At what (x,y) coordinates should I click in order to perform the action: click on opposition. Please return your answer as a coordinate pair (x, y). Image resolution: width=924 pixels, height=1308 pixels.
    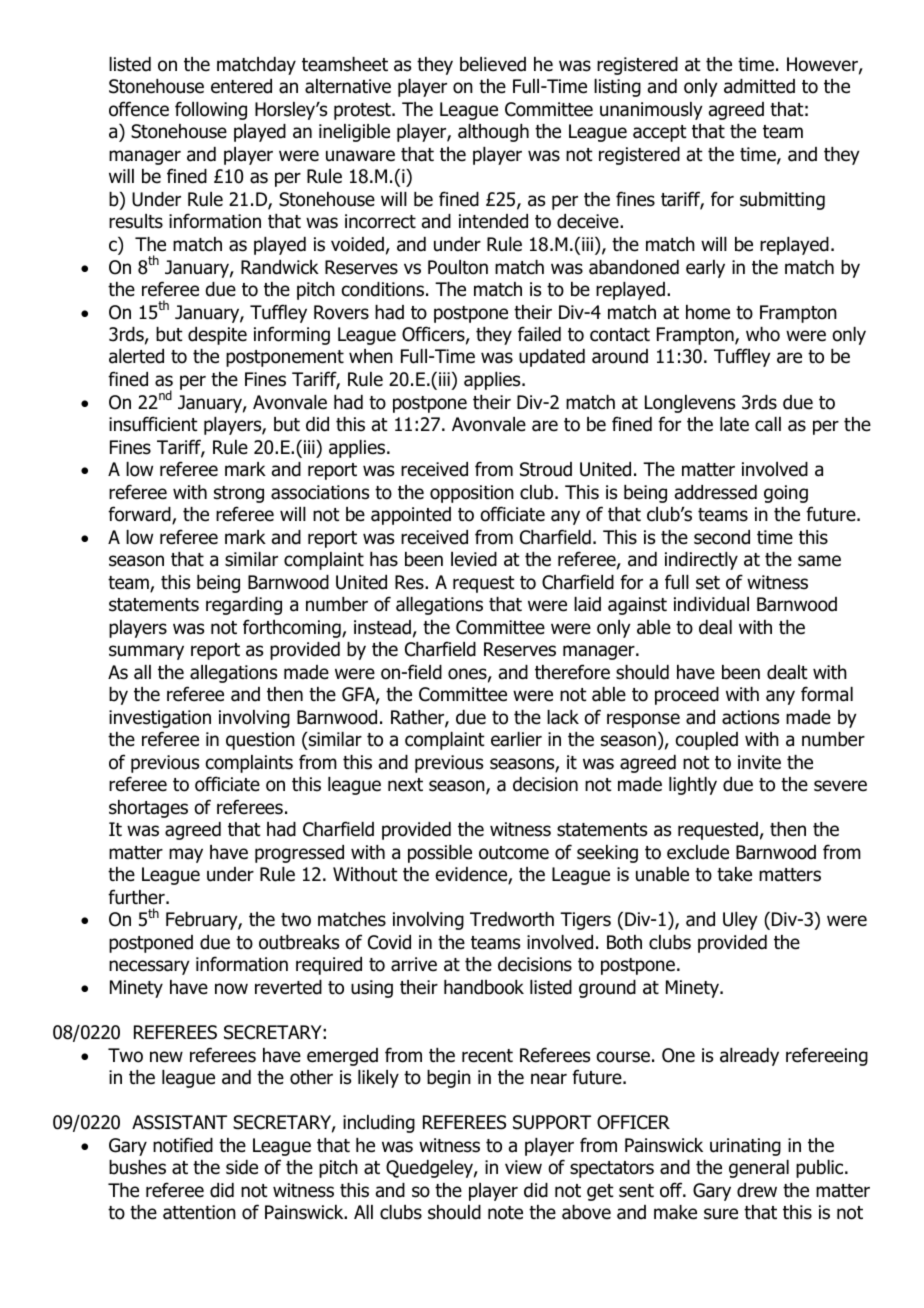
    Looking at the image, I should click on (472, 494).
